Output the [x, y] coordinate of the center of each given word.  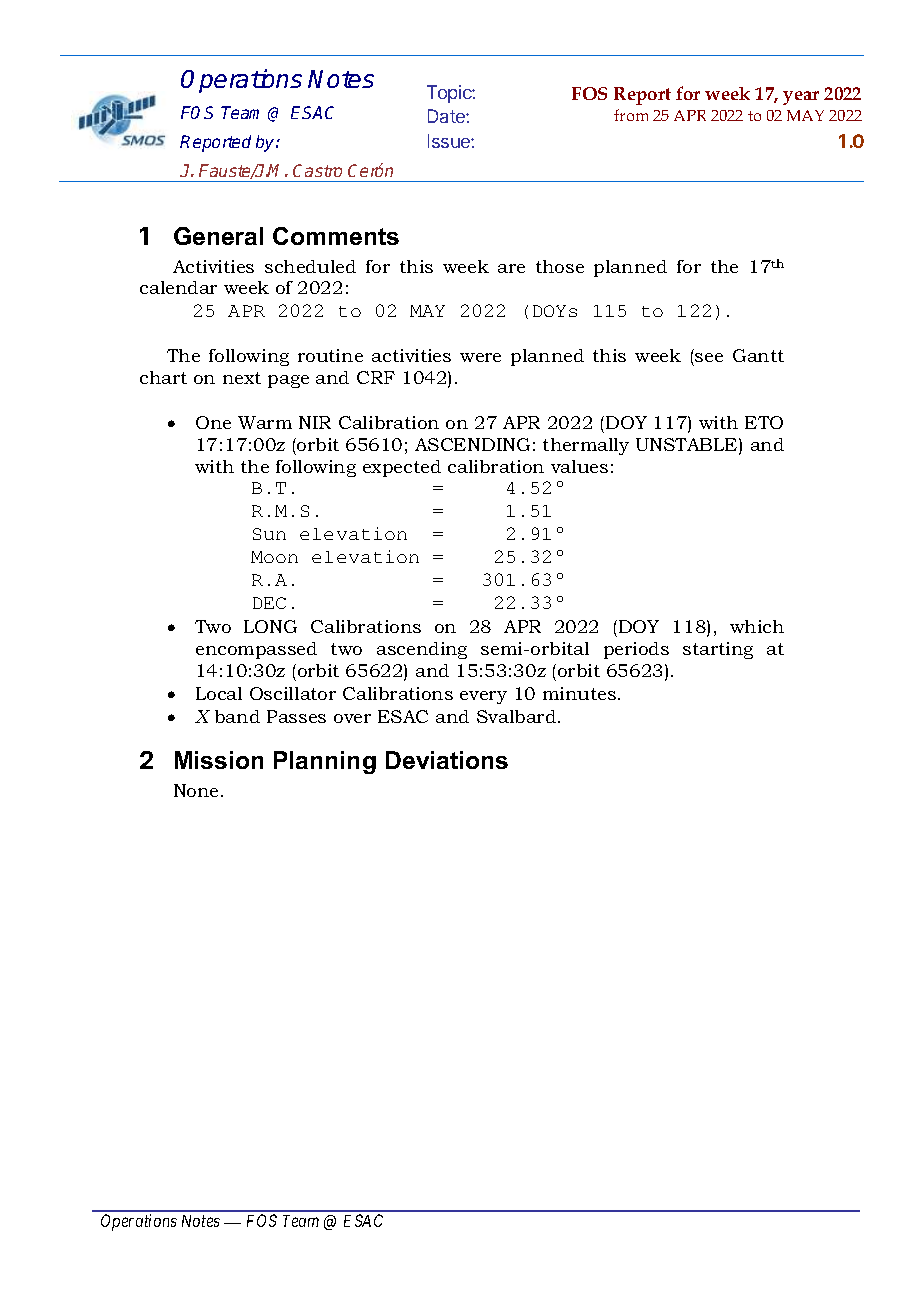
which [757, 626]
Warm [265, 422]
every [483, 697]
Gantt [758, 355]
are [511, 268]
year [801, 98]
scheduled [310, 266]
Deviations [447, 760]
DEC [269, 603]
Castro [317, 170]
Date [447, 116]
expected [402, 468]
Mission [219, 760]
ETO [764, 422]
